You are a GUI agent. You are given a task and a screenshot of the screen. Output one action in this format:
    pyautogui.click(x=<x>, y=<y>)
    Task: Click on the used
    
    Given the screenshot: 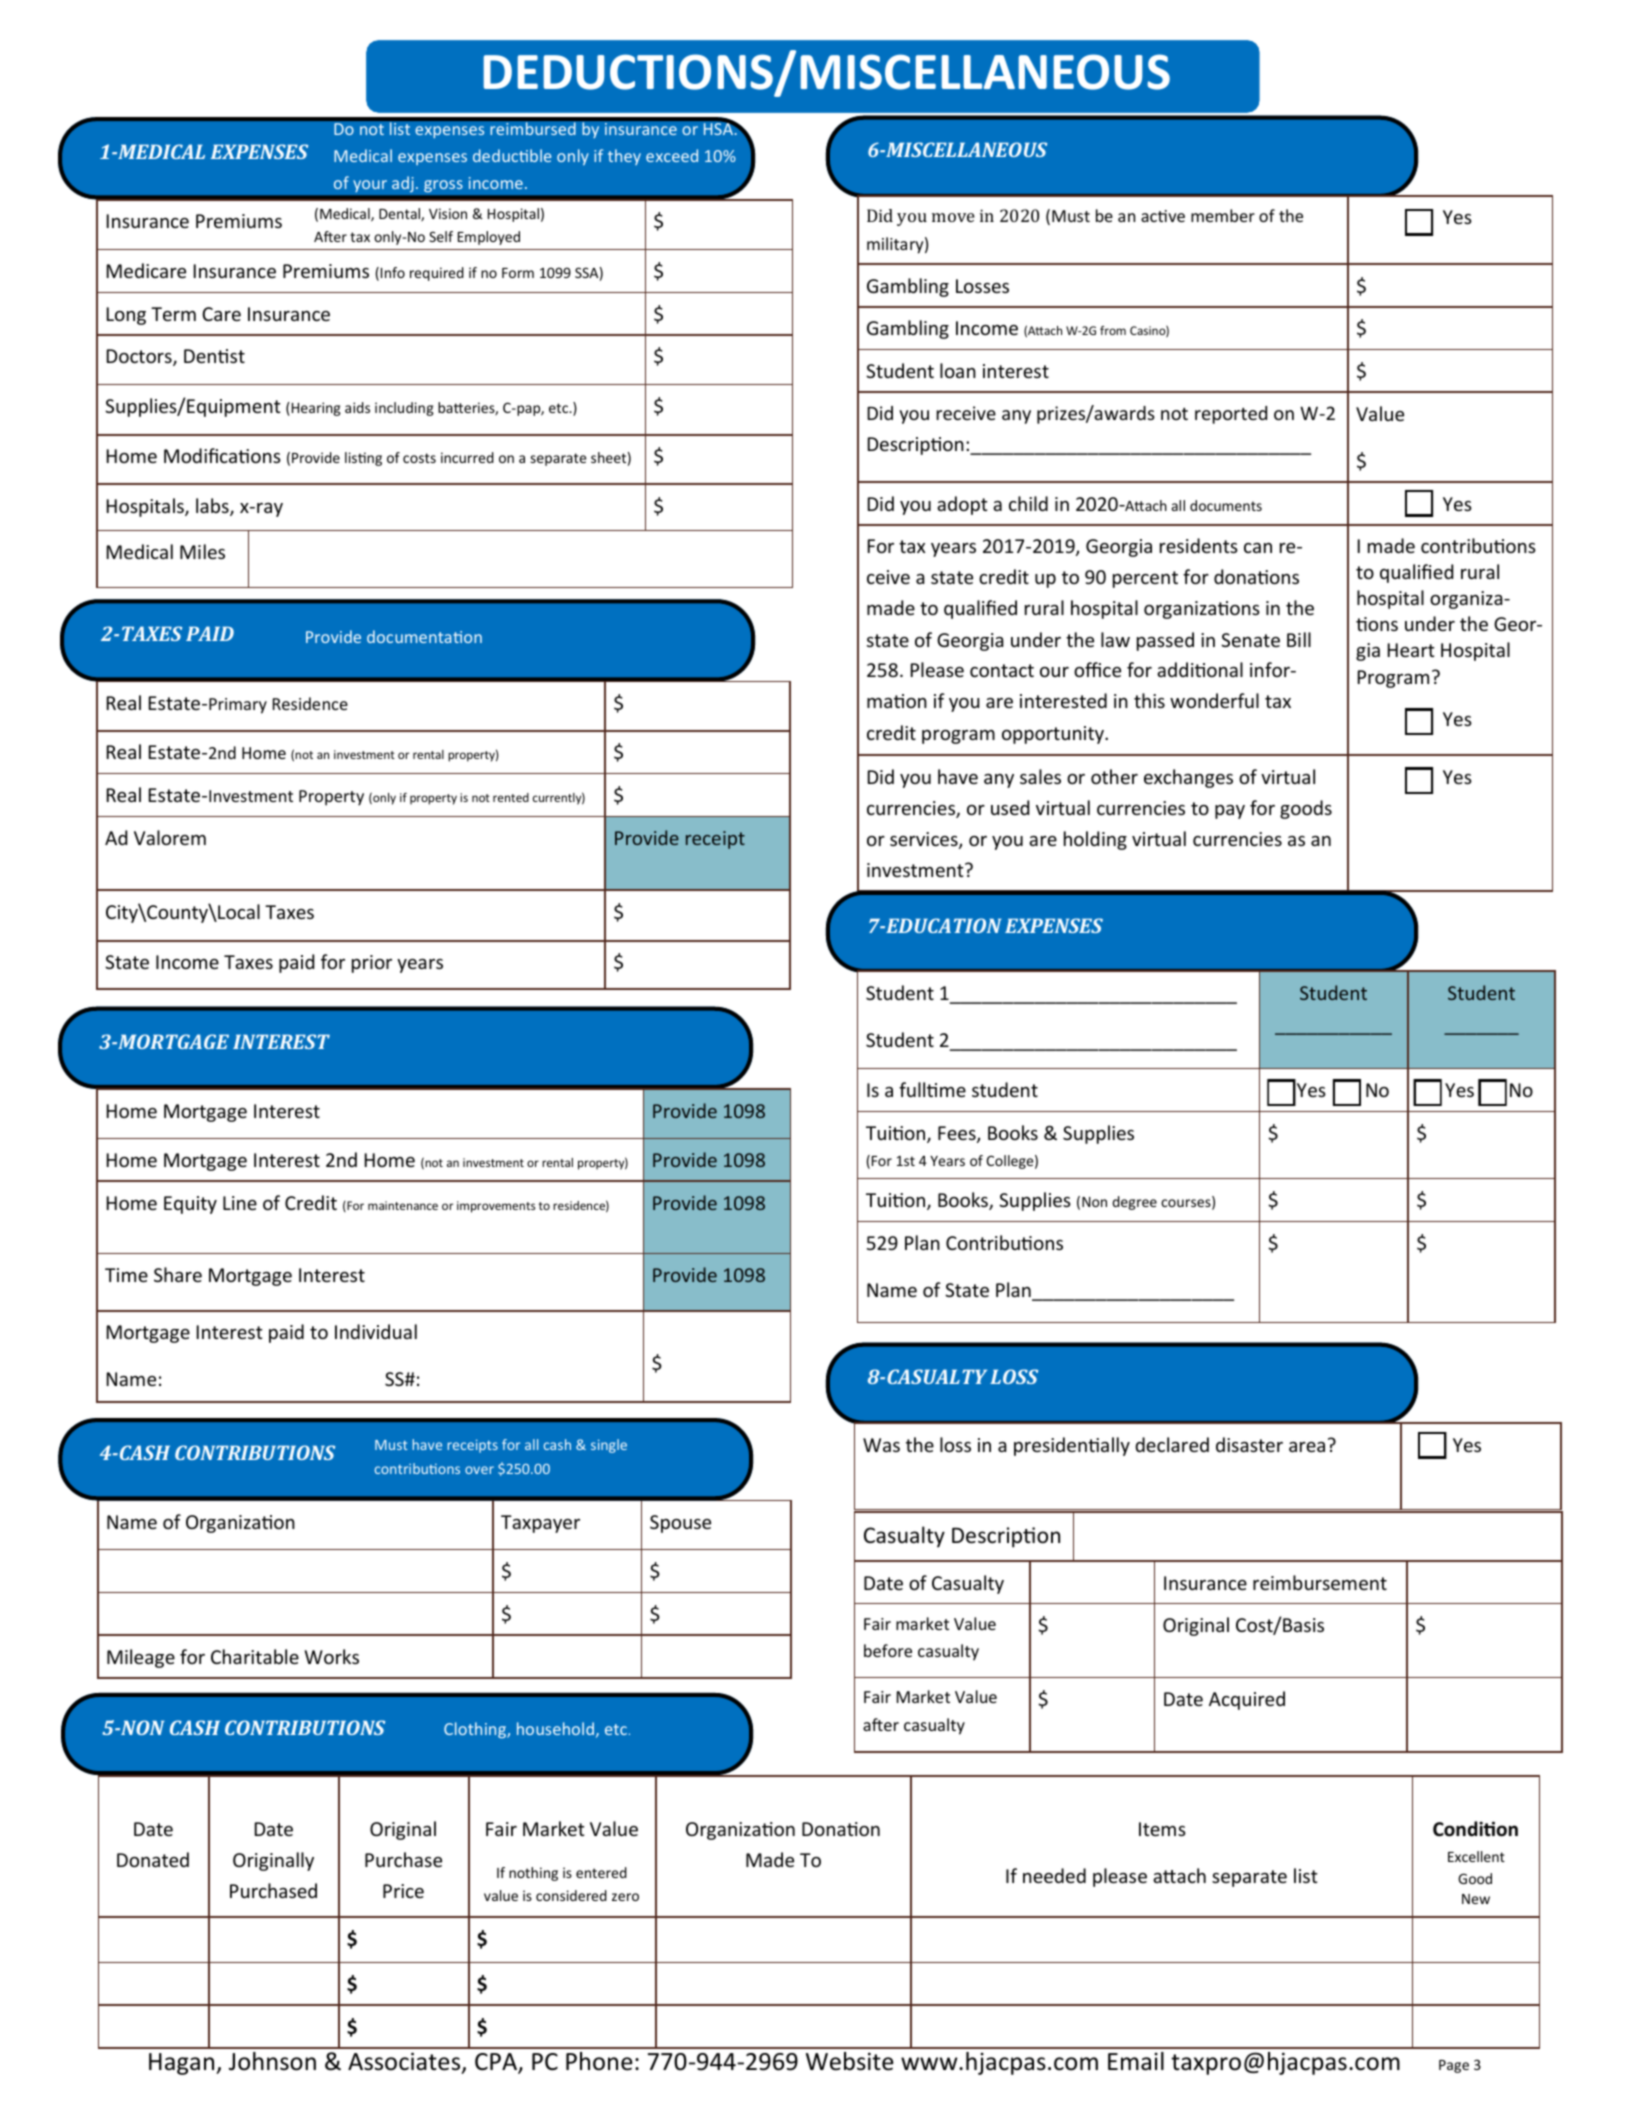 What is the action you would take?
    pyautogui.click(x=1010, y=807)
